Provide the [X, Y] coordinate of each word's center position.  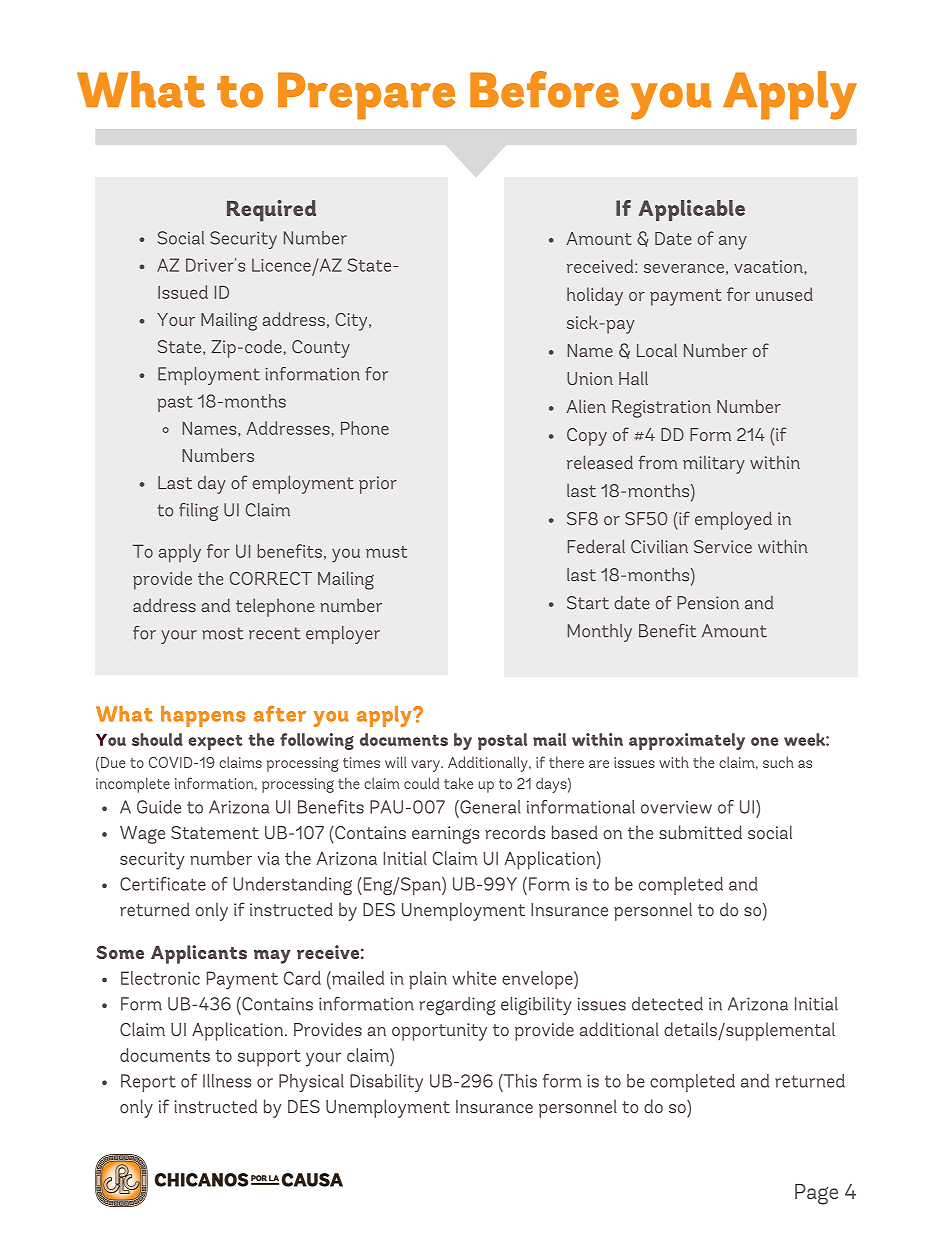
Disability [386, 1083]
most [222, 633]
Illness [227, 1081]
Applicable [692, 210]
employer [343, 635]
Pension [708, 603]
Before [544, 89]
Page [816, 1194]
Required [271, 211]
